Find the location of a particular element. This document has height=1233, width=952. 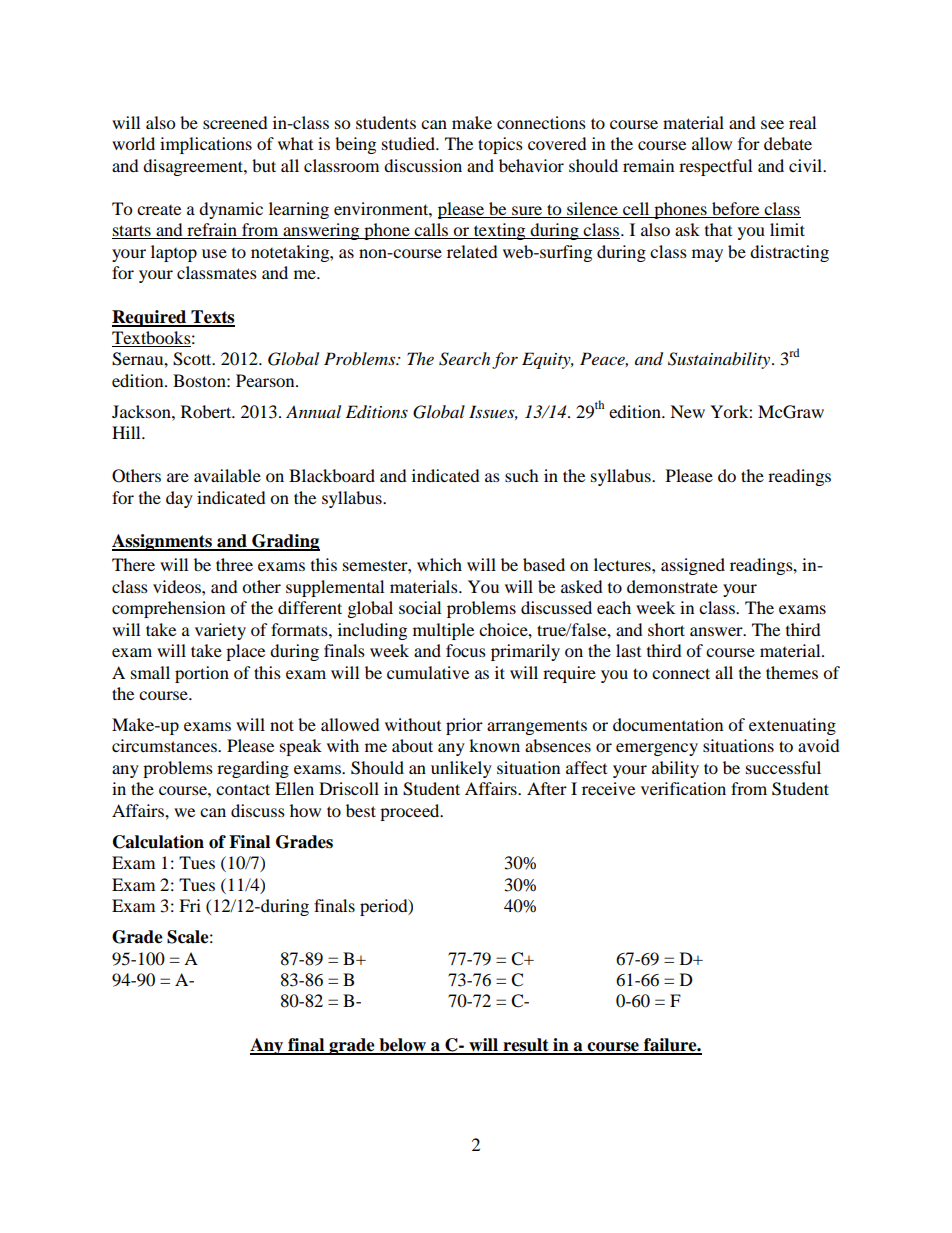

Fri is located at coordinates (190, 905).
